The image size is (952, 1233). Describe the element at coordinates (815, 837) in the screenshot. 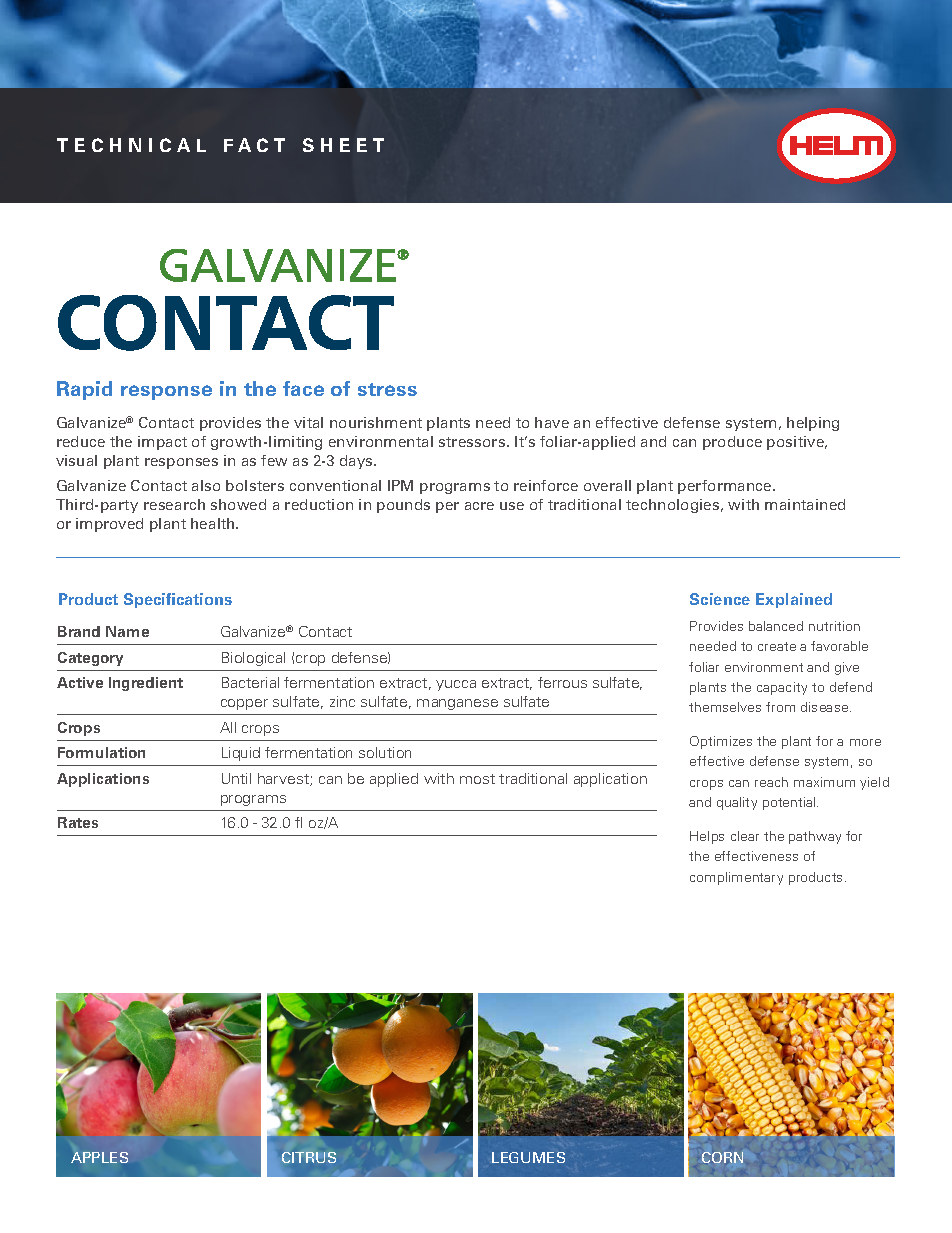

I see `pathway` at that location.
